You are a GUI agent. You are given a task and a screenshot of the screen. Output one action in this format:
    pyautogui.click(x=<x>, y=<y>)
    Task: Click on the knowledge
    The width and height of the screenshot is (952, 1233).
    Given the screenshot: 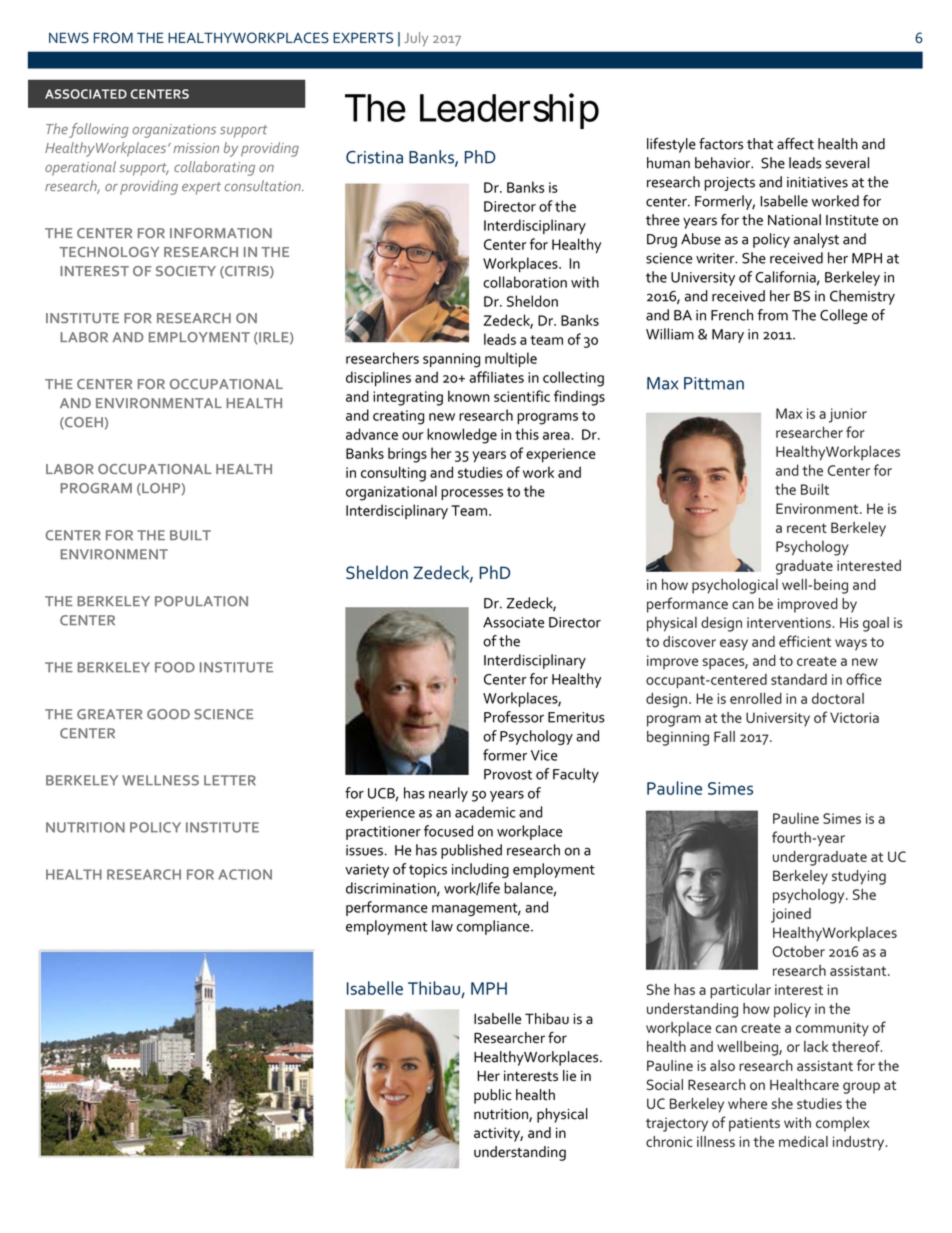 What is the action you would take?
    pyautogui.click(x=462, y=436)
